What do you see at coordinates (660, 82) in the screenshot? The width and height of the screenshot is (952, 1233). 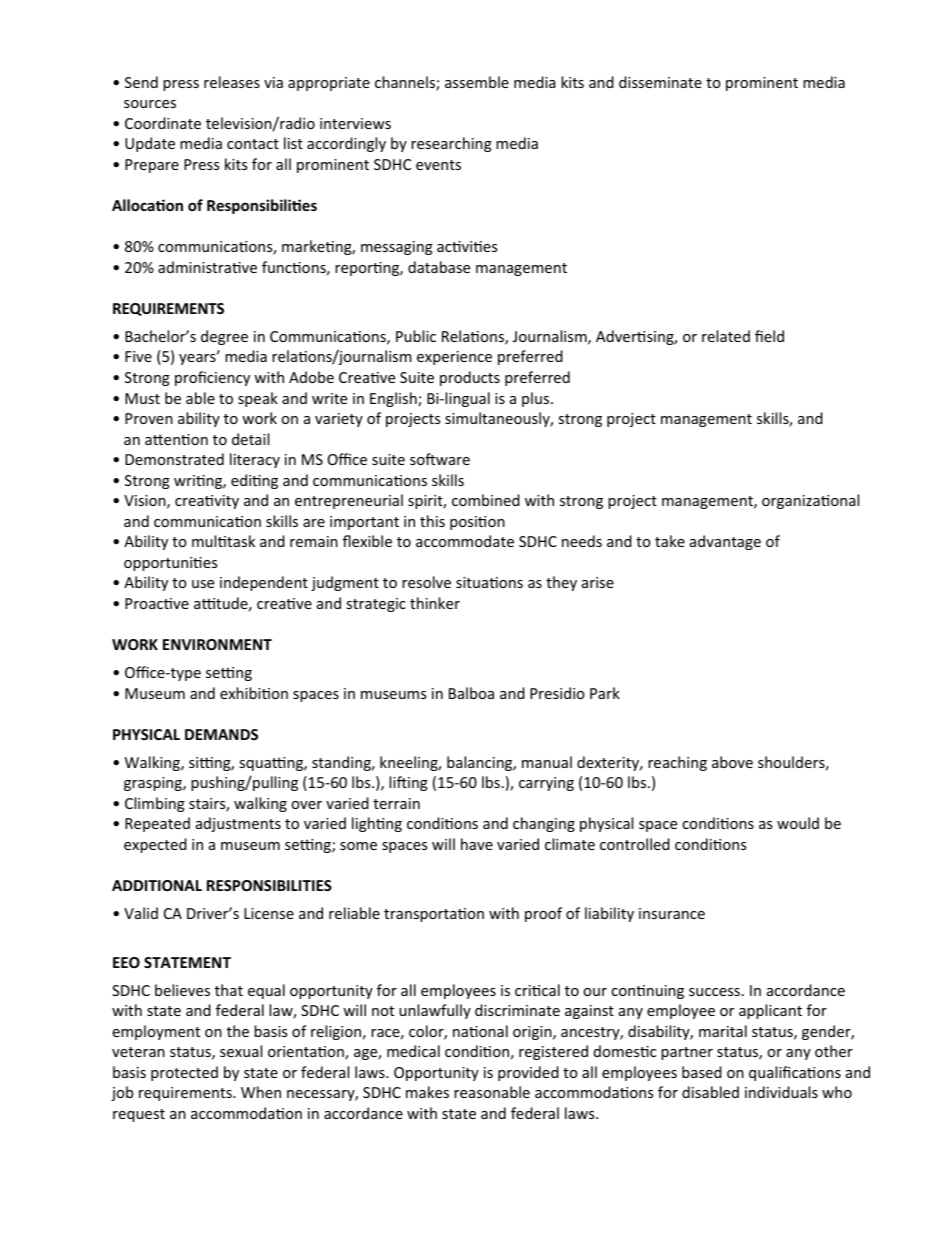 I see `disseminate` at bounding box center [660, 82].
